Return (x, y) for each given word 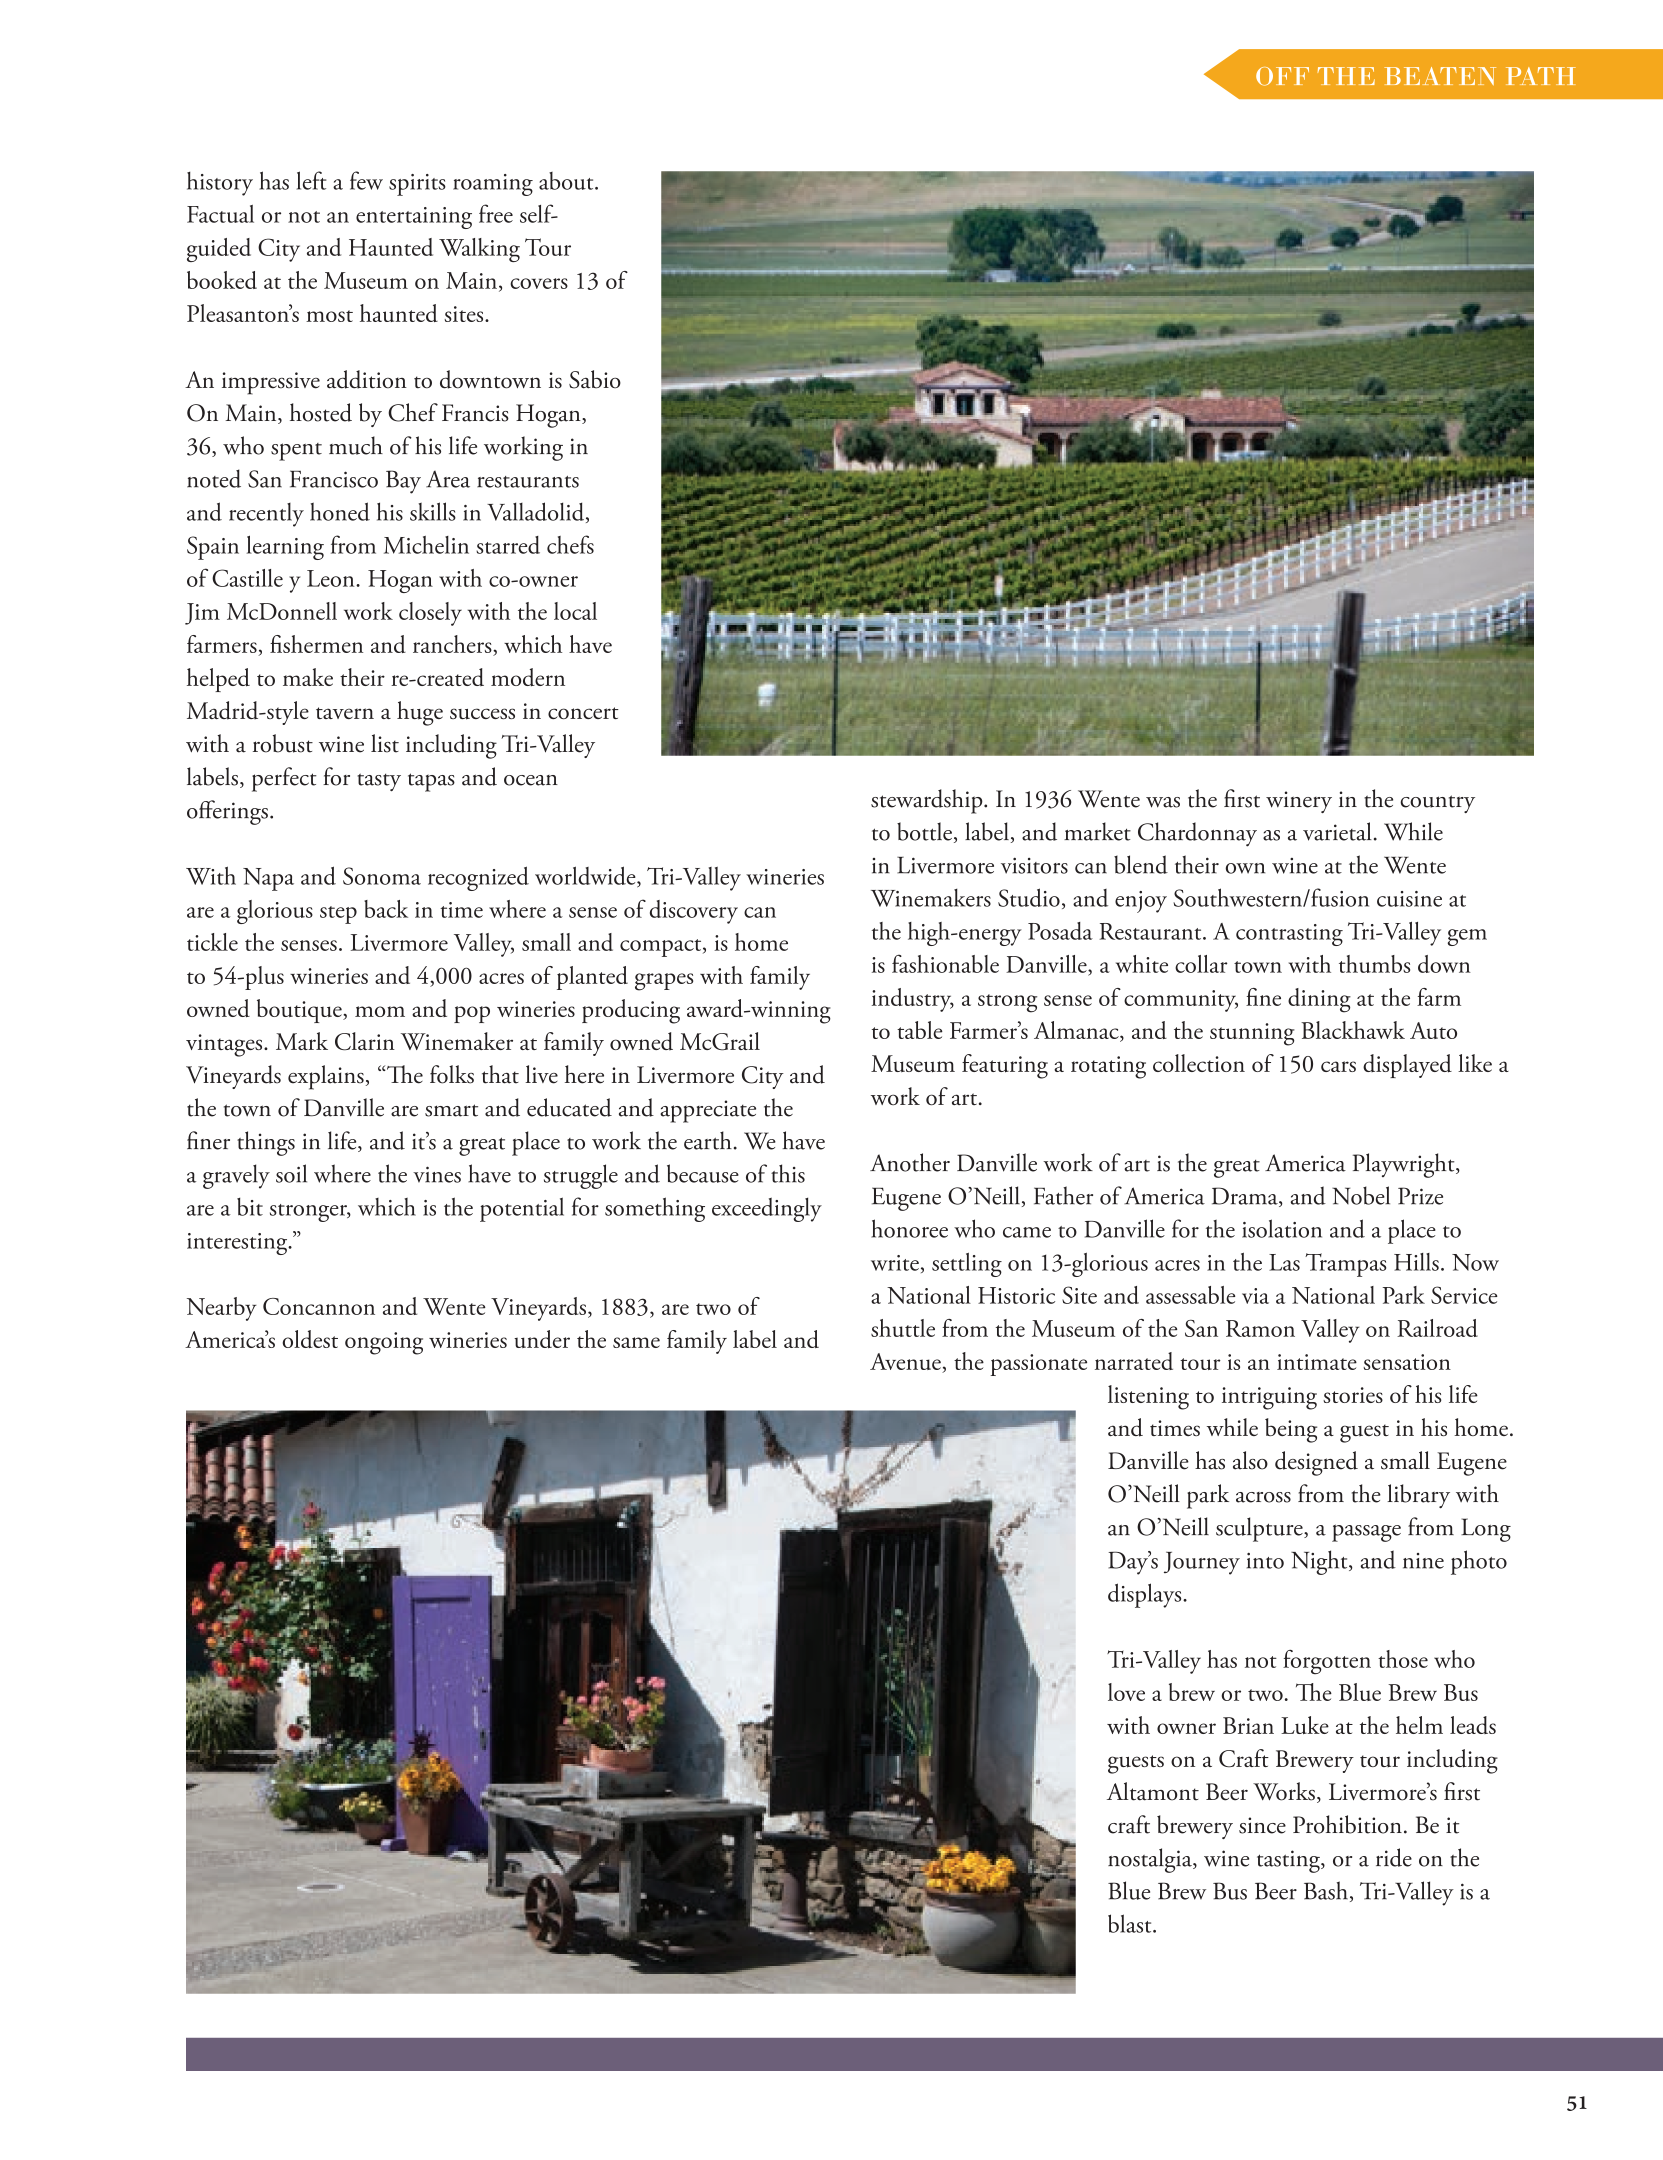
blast (1131, 1923)
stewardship (928, 801)
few (366, 180)
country (1437, 804)
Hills (1416, 1262)
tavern (345, 713)
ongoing (384, 1343)
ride (1394, 1857)
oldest (310, 1339)
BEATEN (1440, 76)
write (895, 1263)
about (567, 181)
